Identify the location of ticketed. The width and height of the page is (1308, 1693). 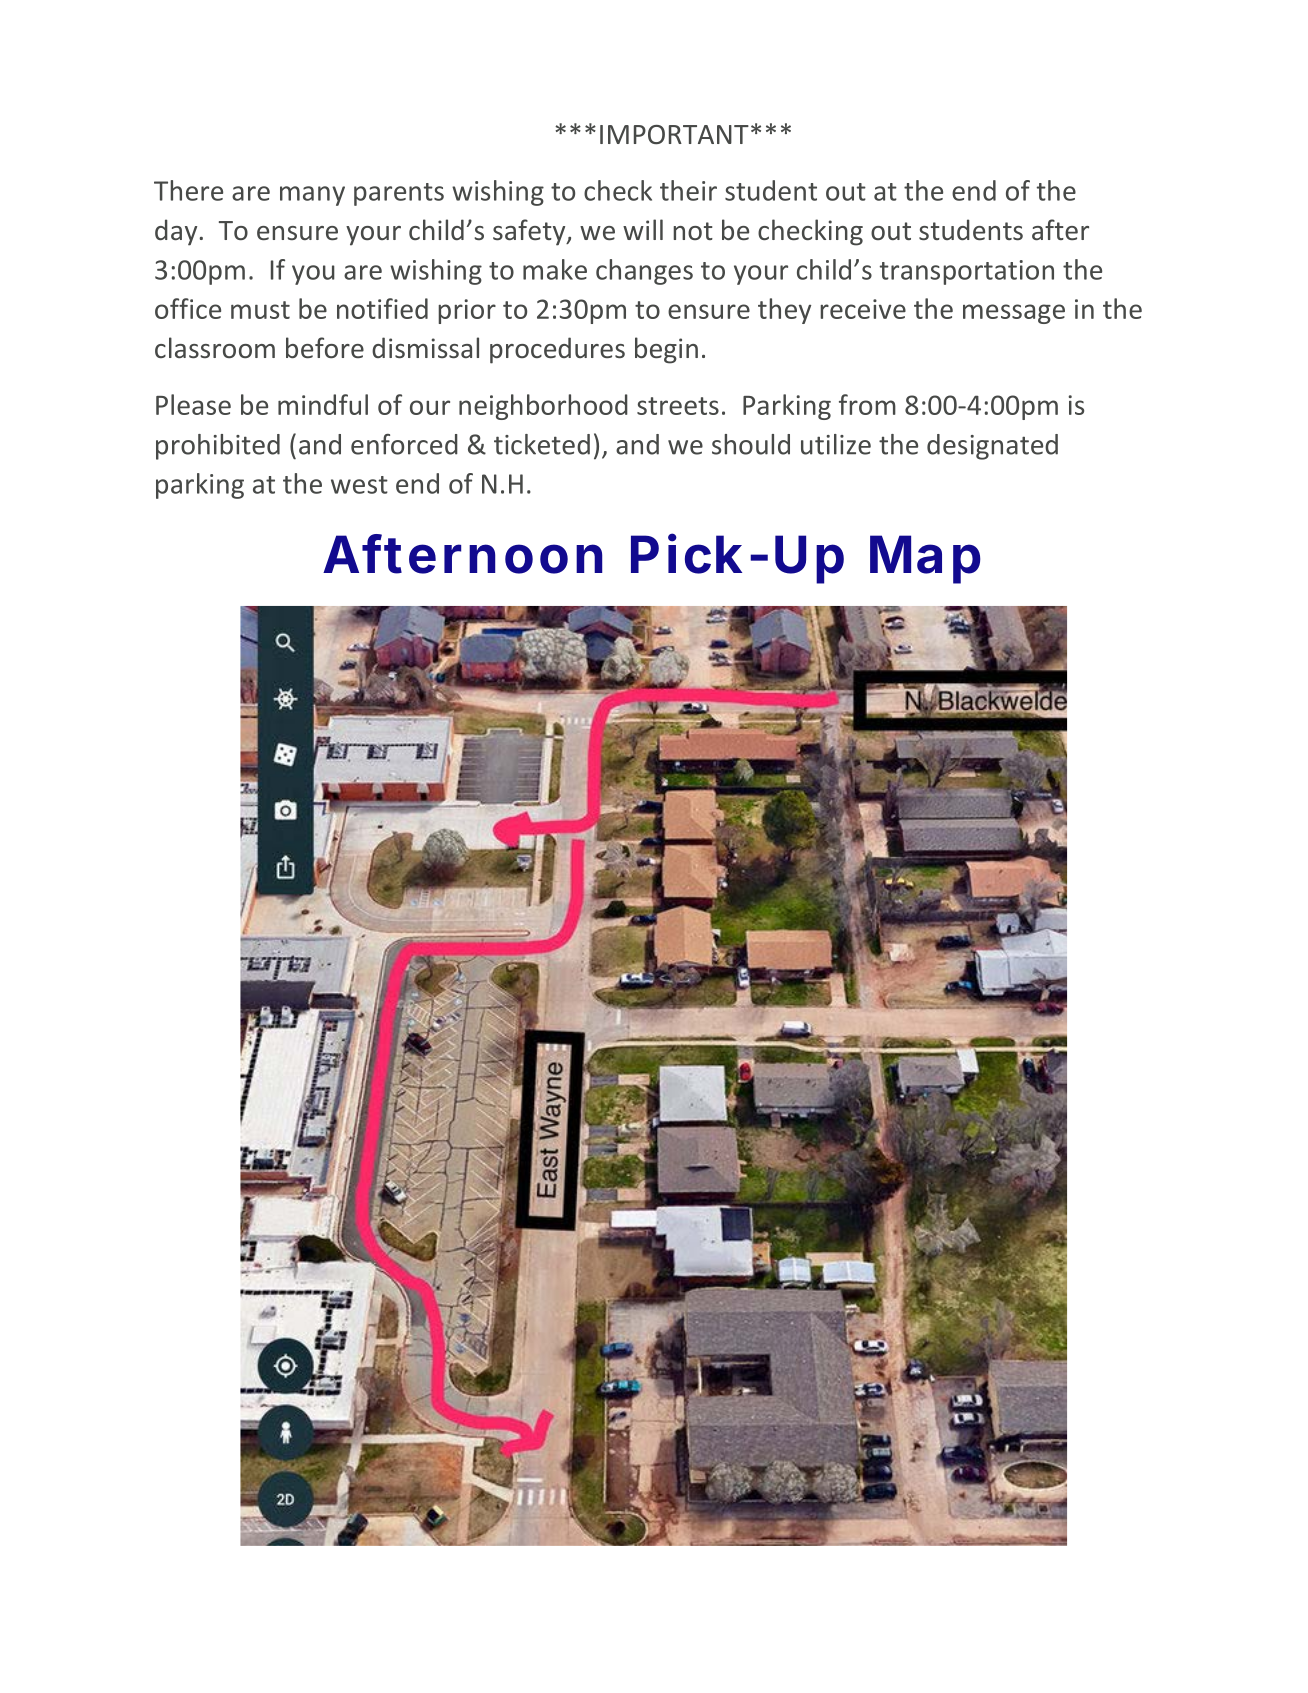
(542, 444).
